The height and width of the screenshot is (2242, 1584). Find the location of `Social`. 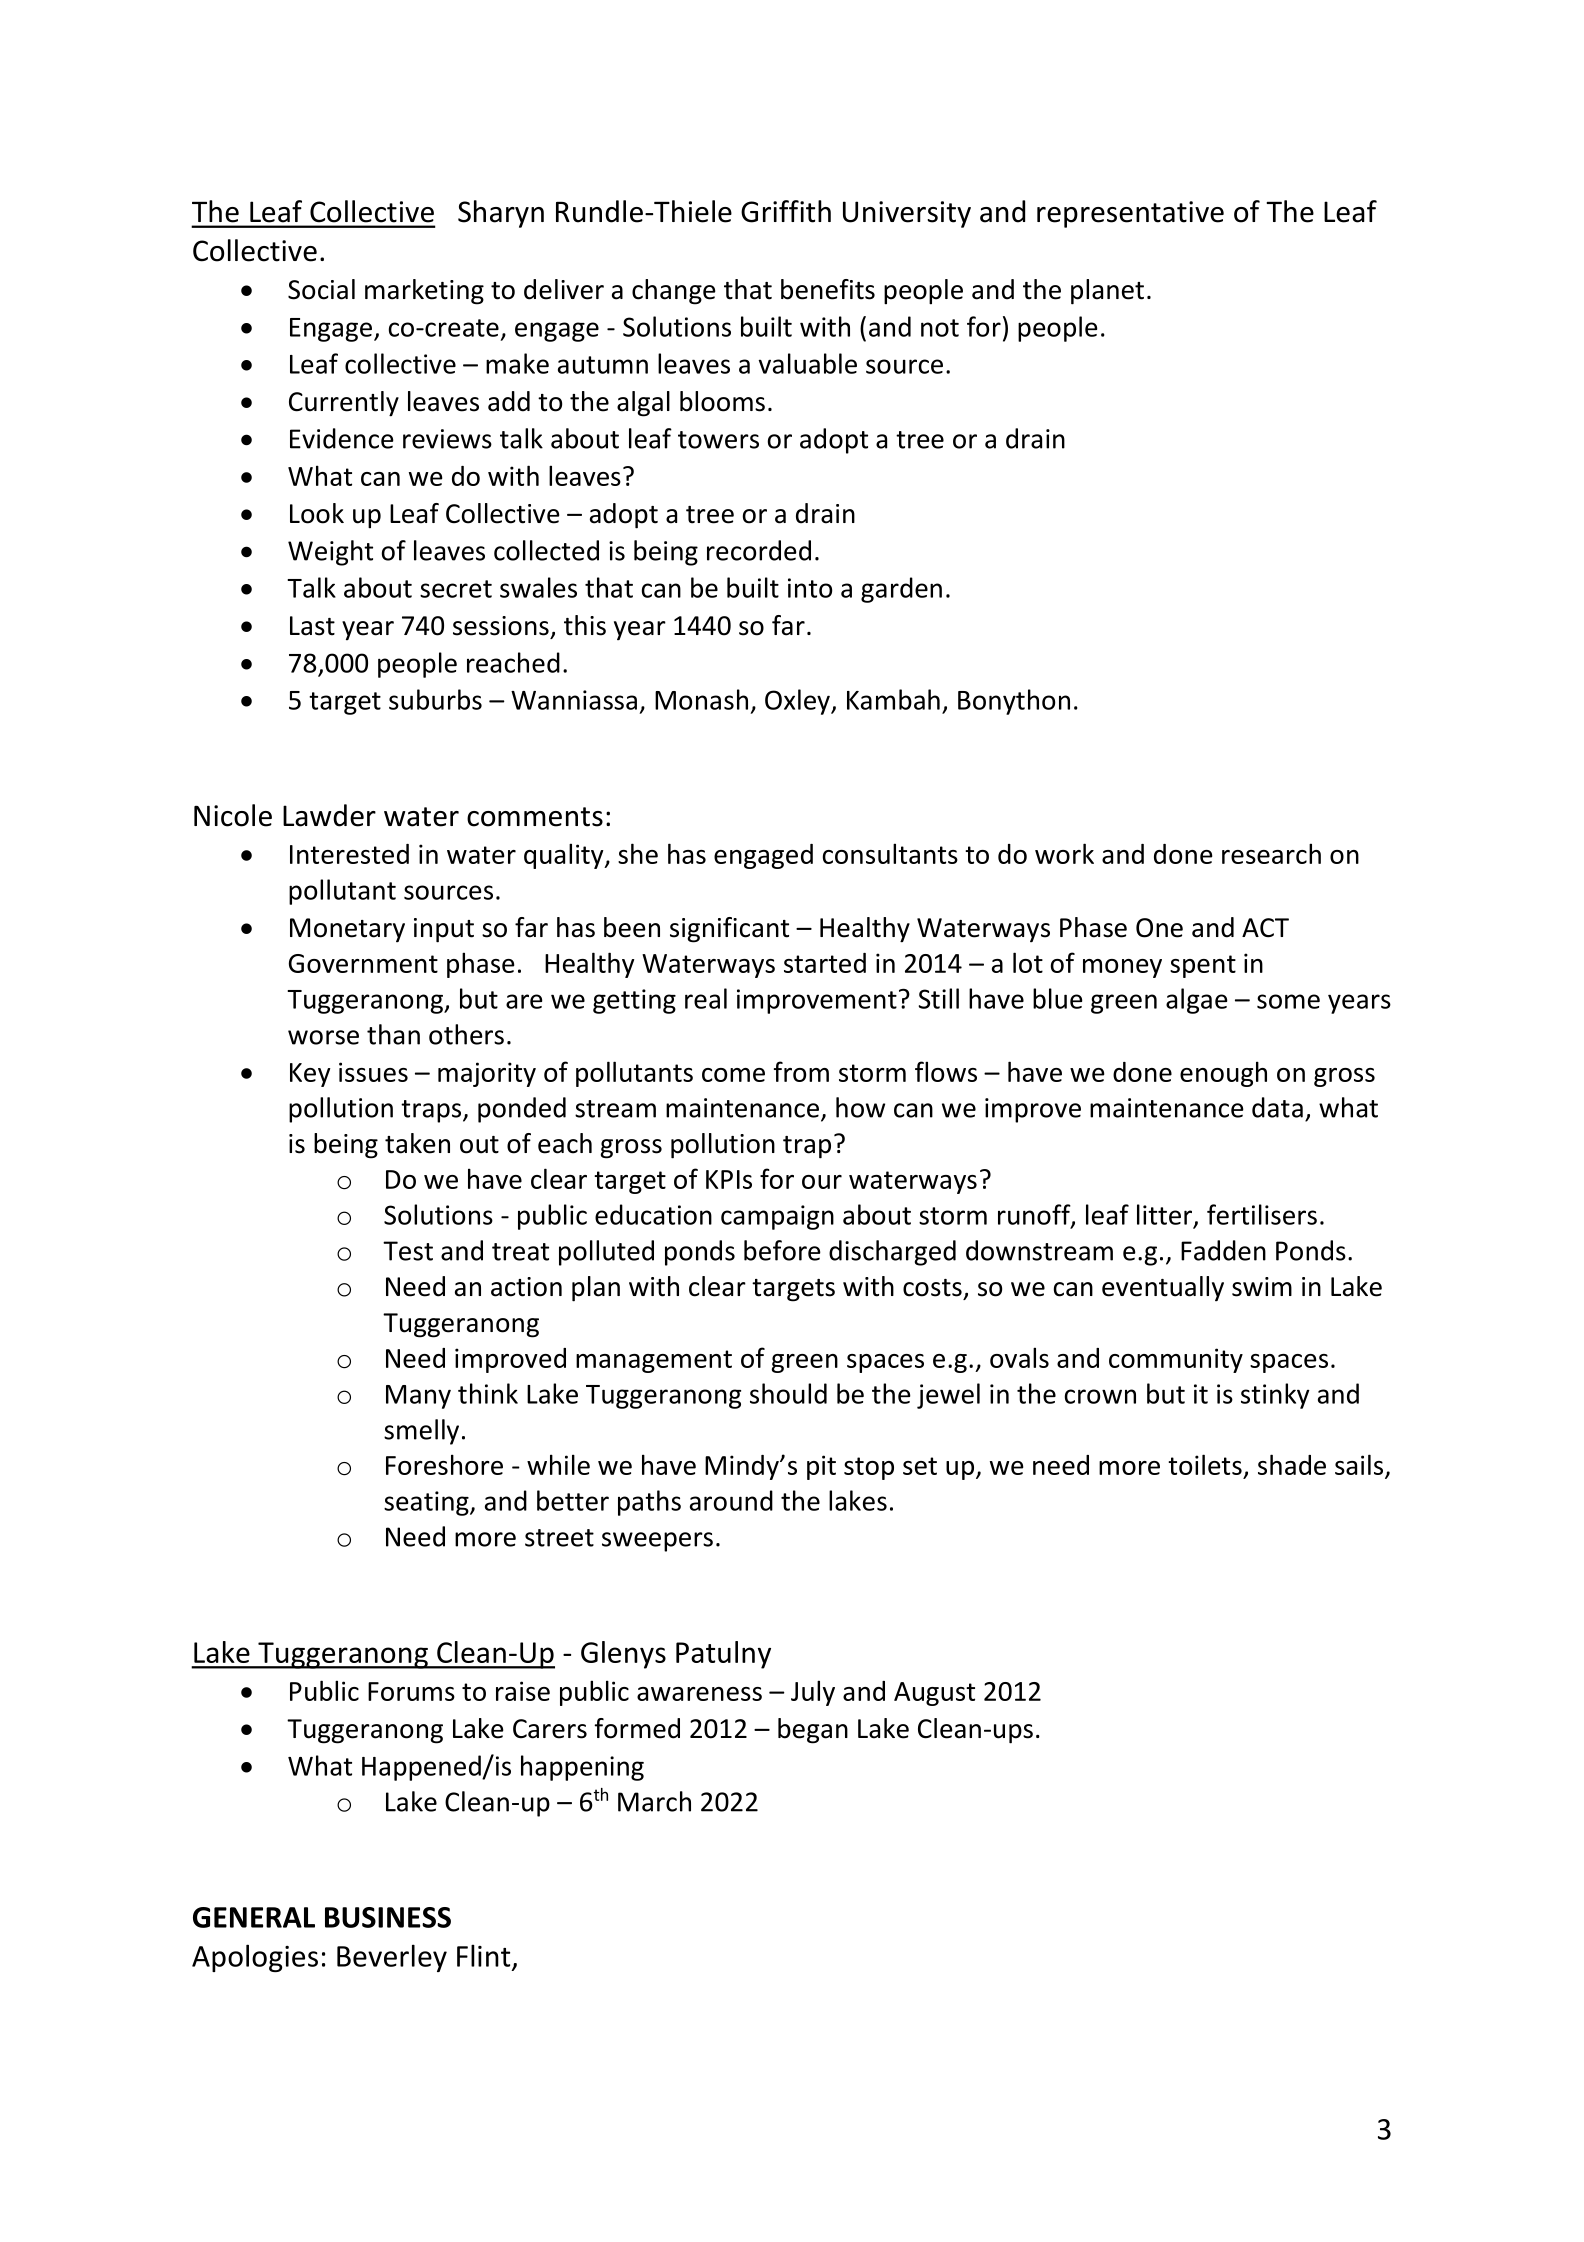

Social is located at coordinates (321, 289).
